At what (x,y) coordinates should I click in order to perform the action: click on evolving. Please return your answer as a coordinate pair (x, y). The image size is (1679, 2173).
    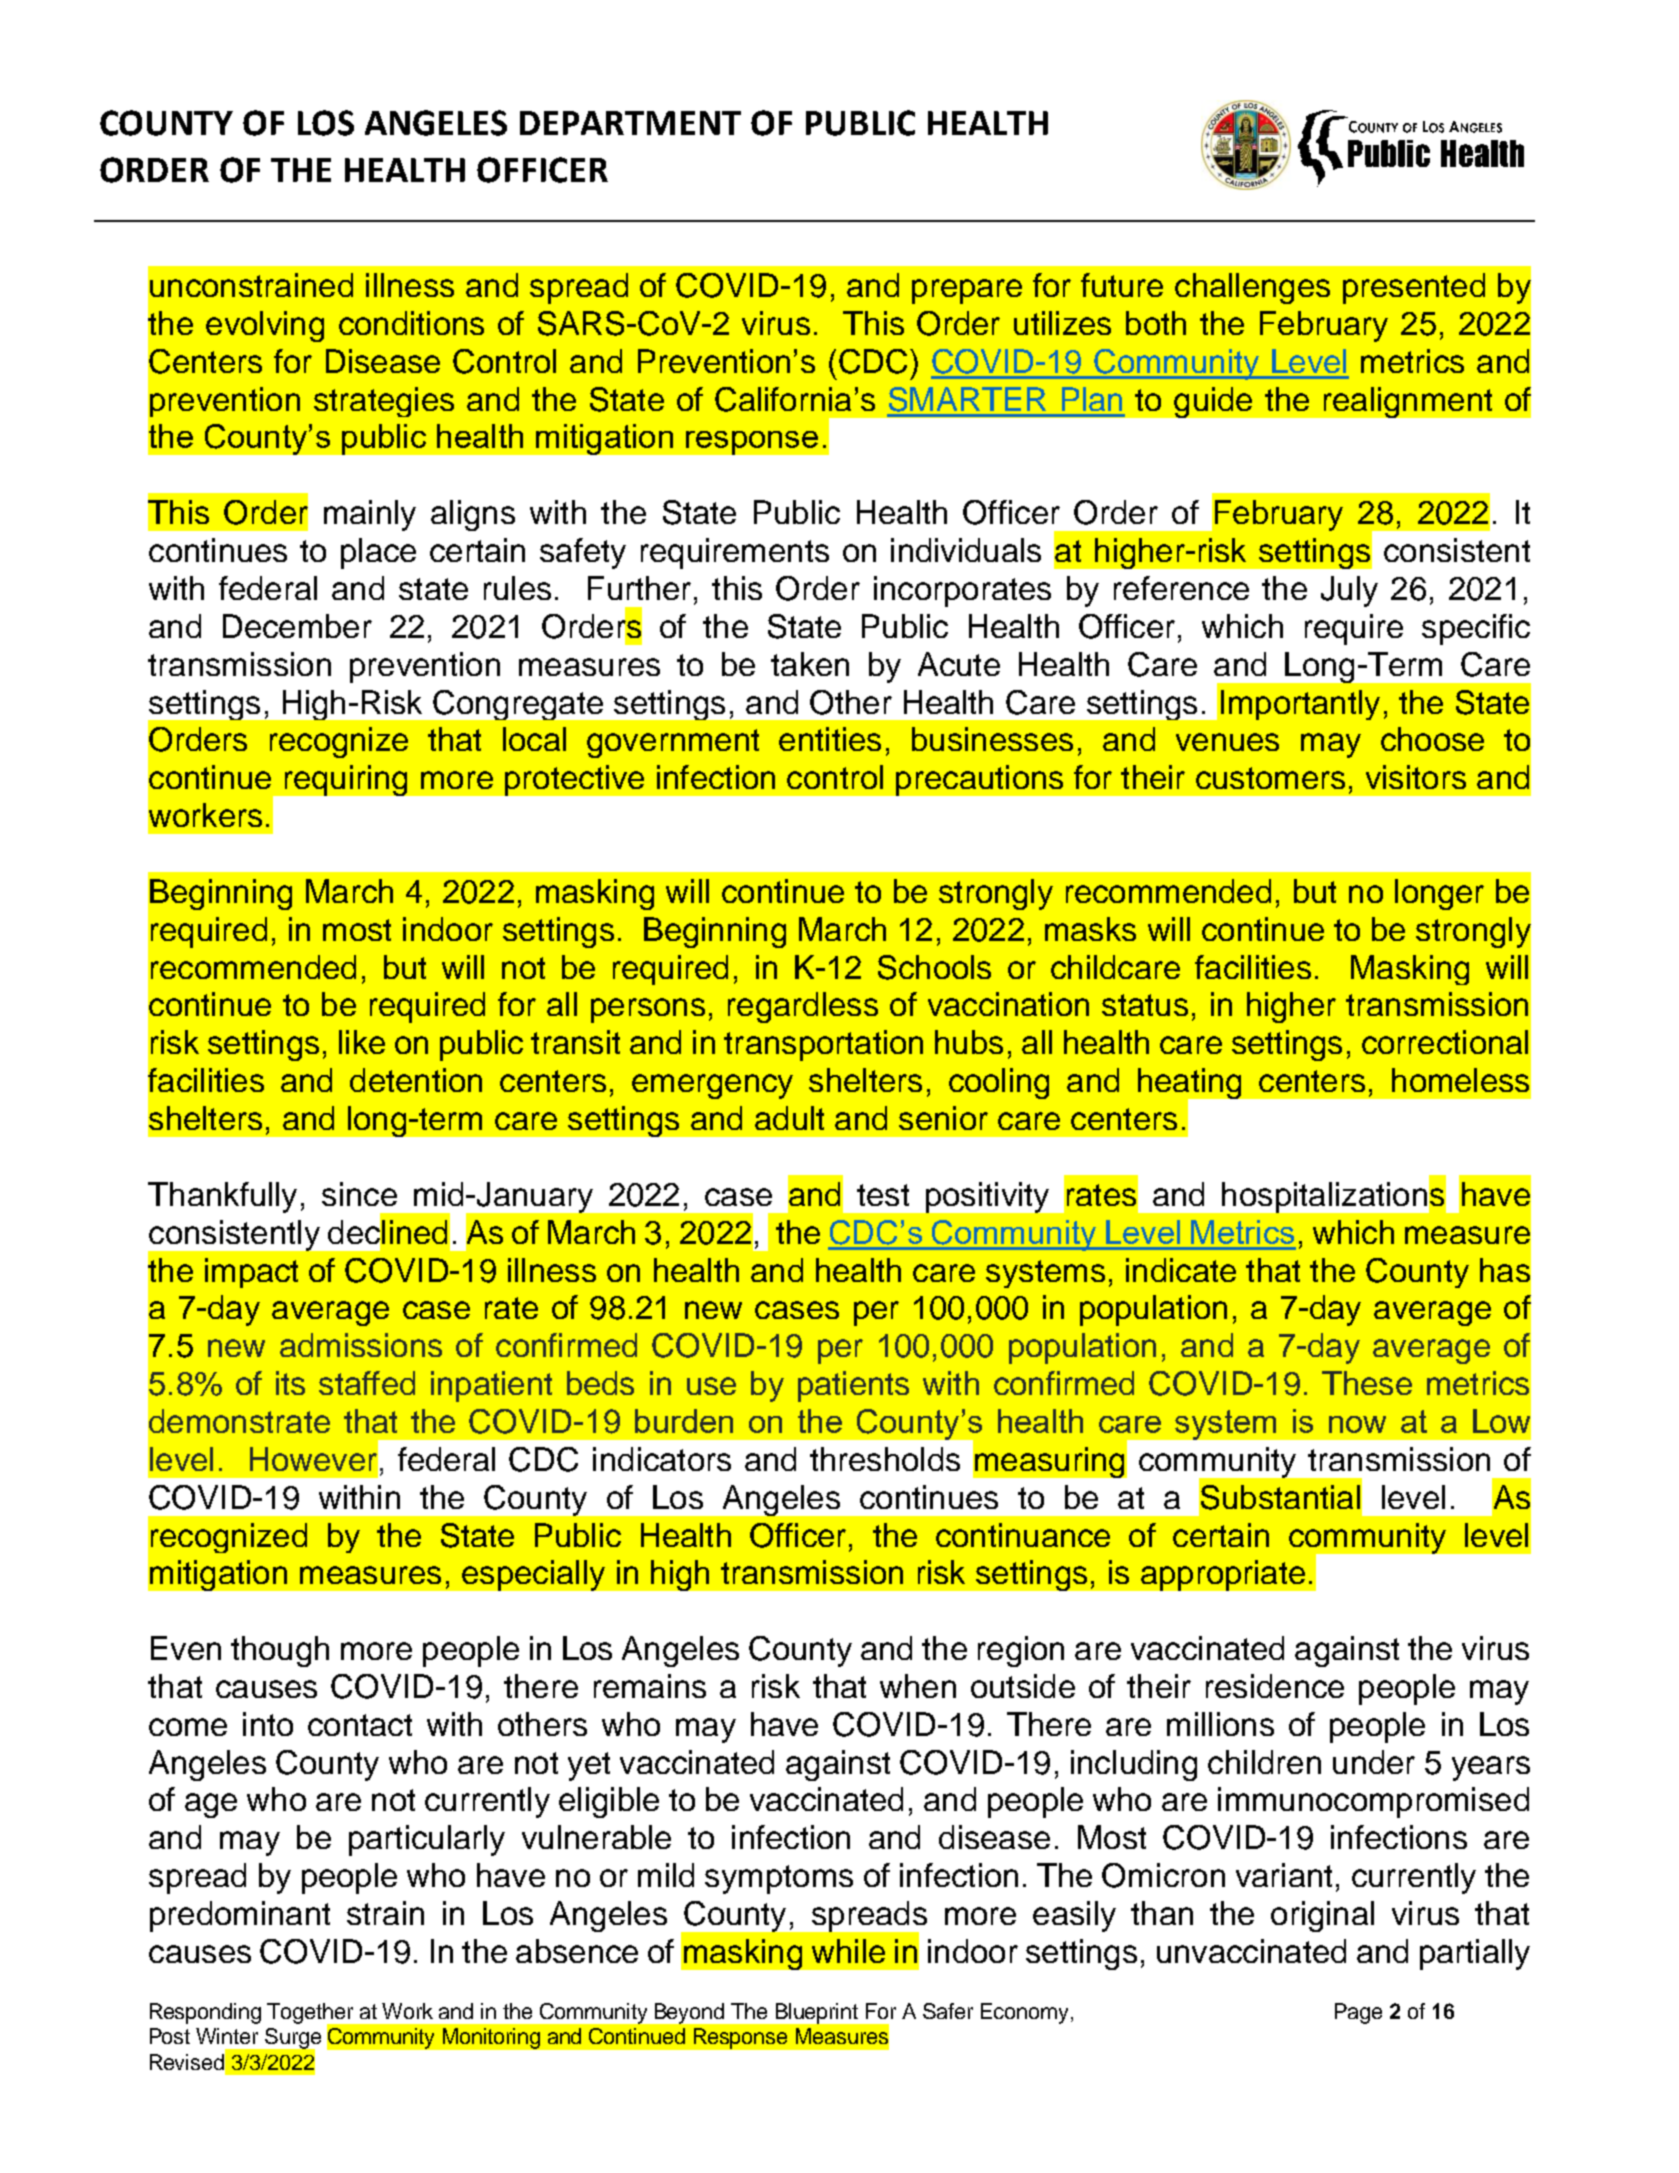
    Looking at the image, I should click on (265, 326).
